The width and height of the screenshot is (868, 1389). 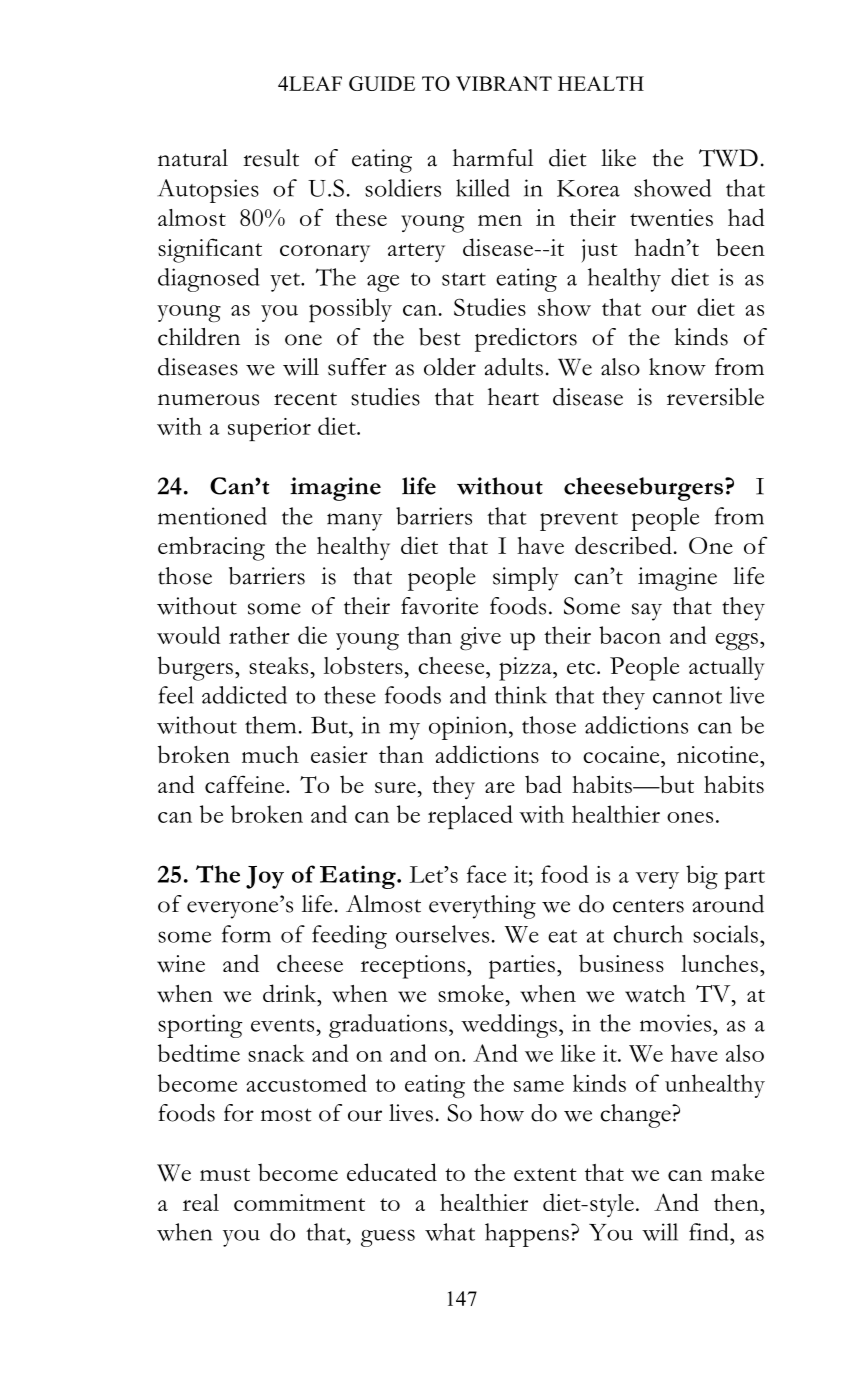 What do you see at coordinates (225, 1174) in the screenshot?
I see `must` at bounding box center [225, 1174].
